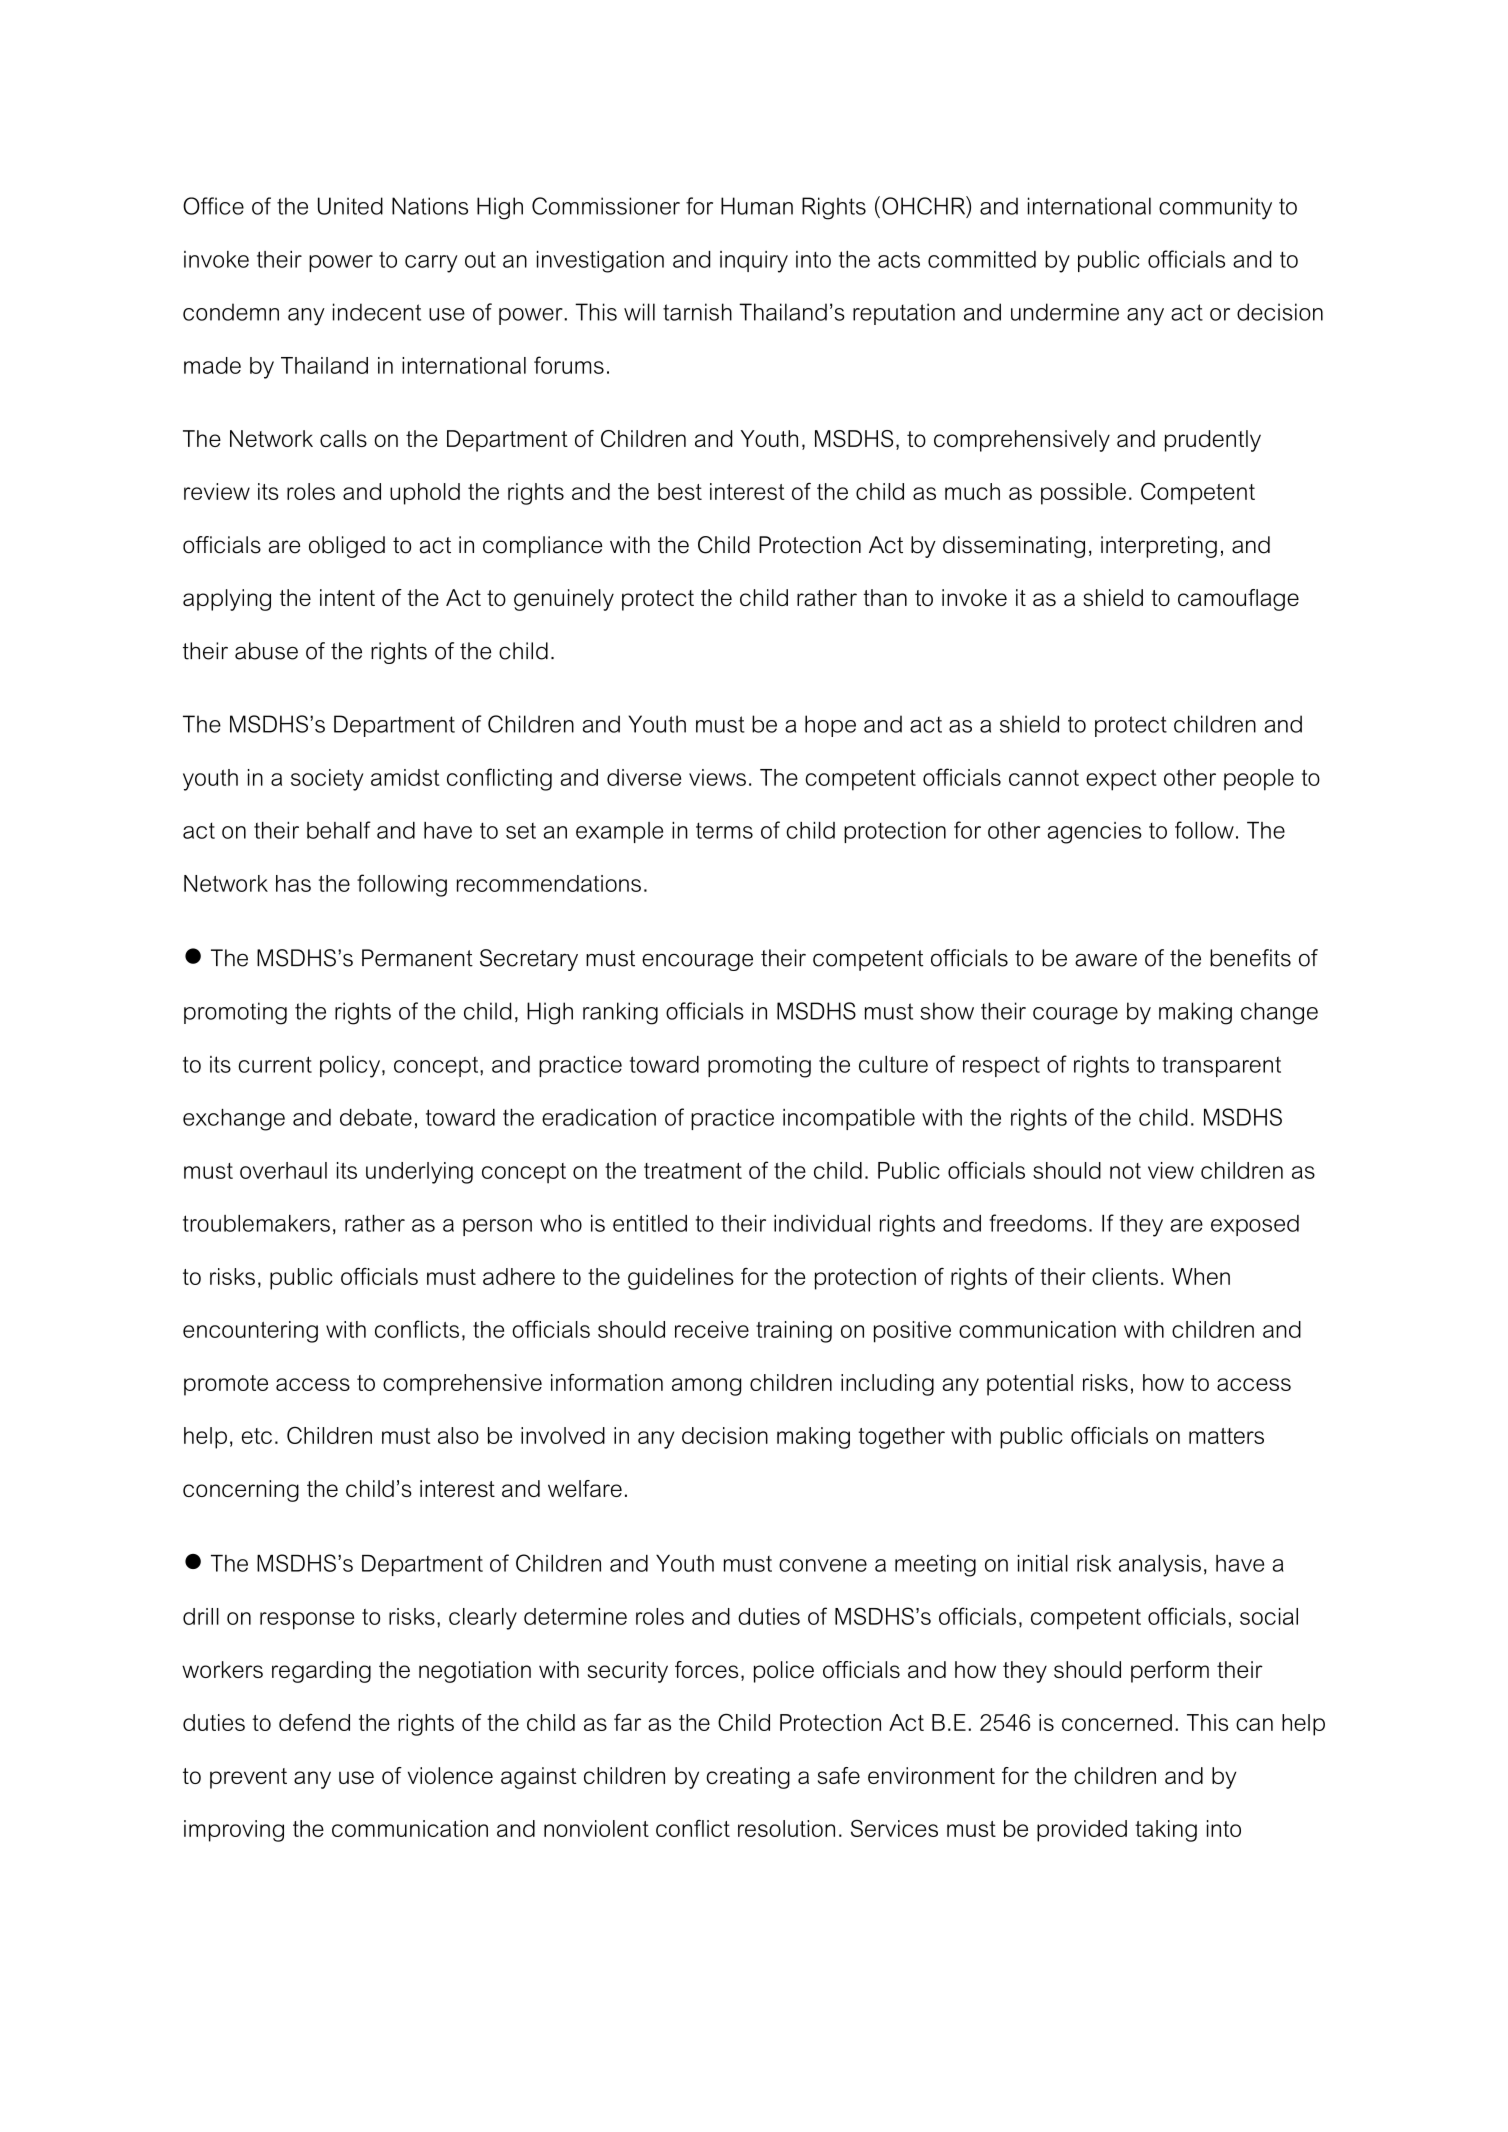  Describe the element at coordinates (257, 1436) in the page. I see `etc` at that location.
